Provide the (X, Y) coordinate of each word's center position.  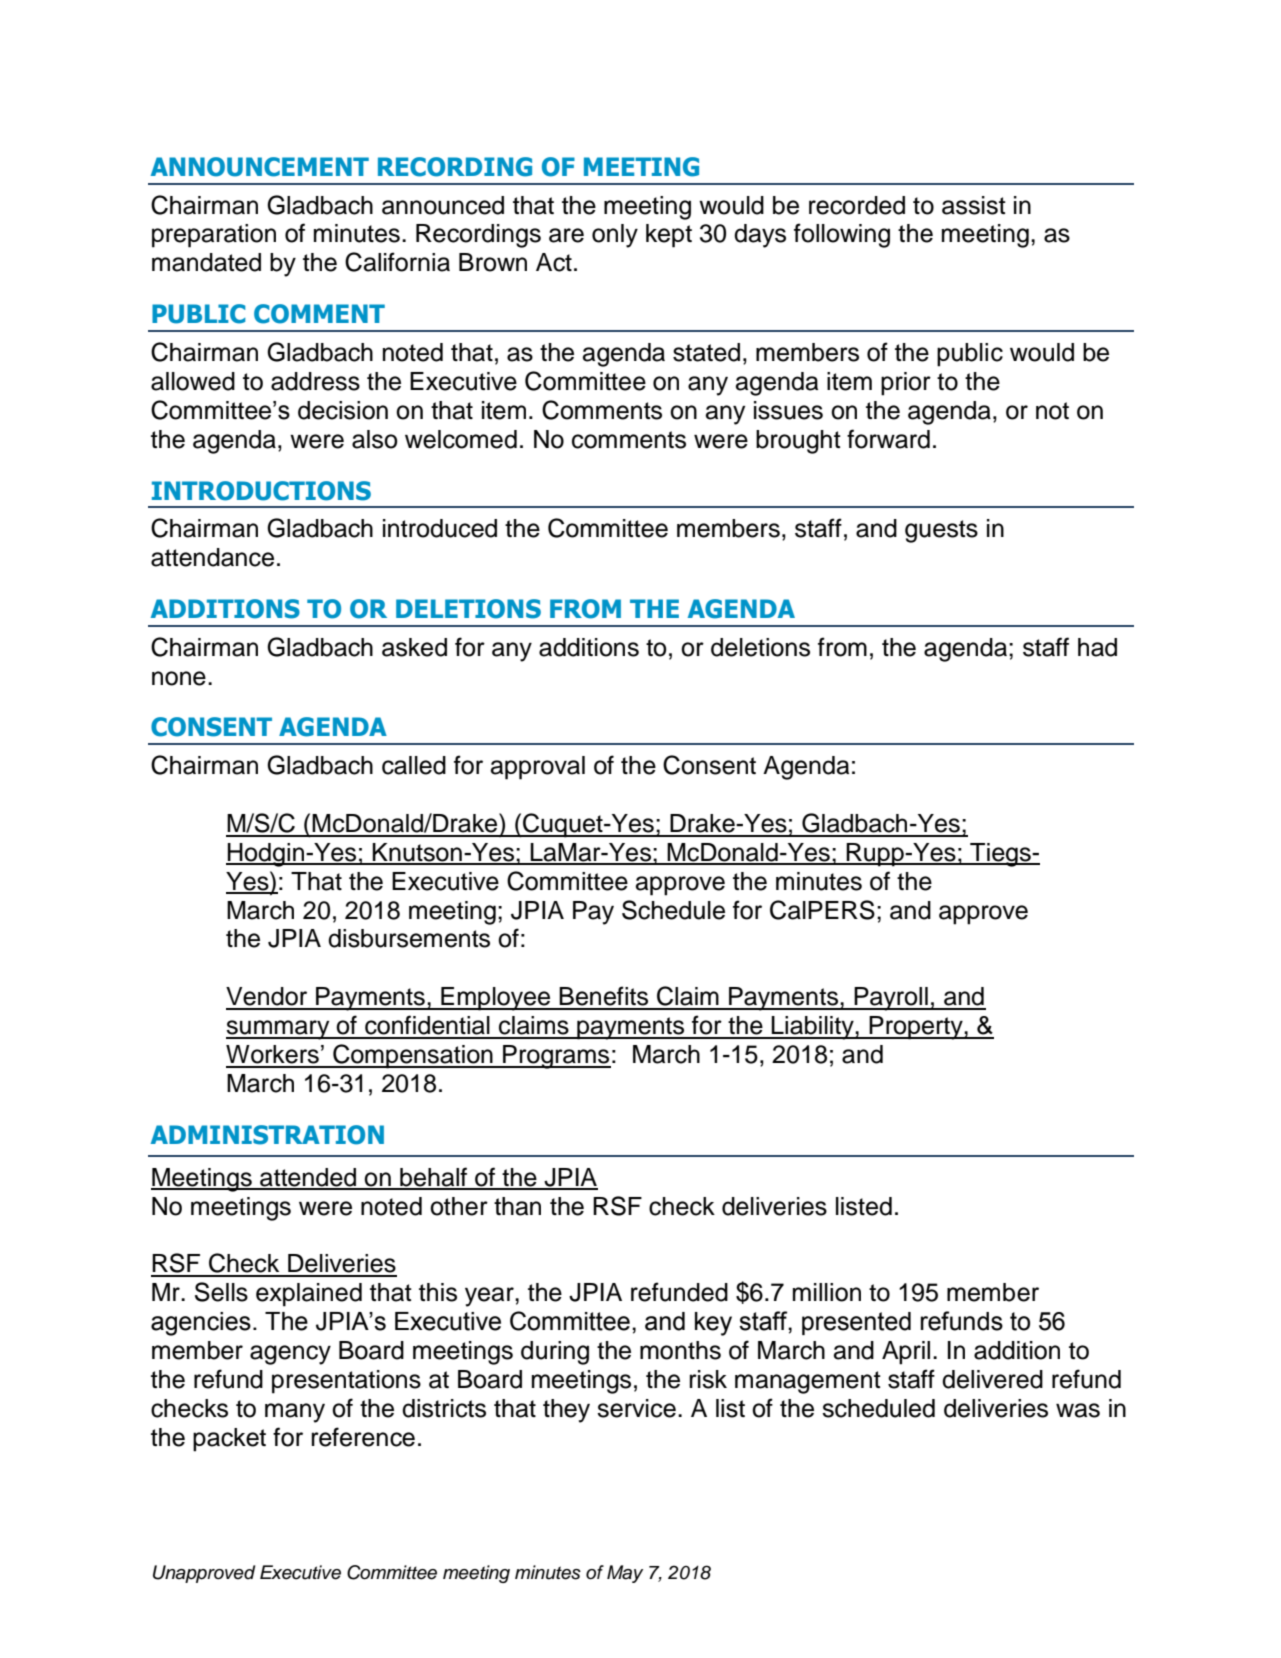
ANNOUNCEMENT (260, 167)
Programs (556, 1057)
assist (974, 205)
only (615, 236)
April (906, 1353)
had (1097, 647)
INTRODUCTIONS (261, 491)
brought (798, 442)
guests (941, 531)
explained (309, 1295)
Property (916, 1028)
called (414, 765)
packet (229, 1440)
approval (538, 768)
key (713, 1324)
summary (279, 1030)
